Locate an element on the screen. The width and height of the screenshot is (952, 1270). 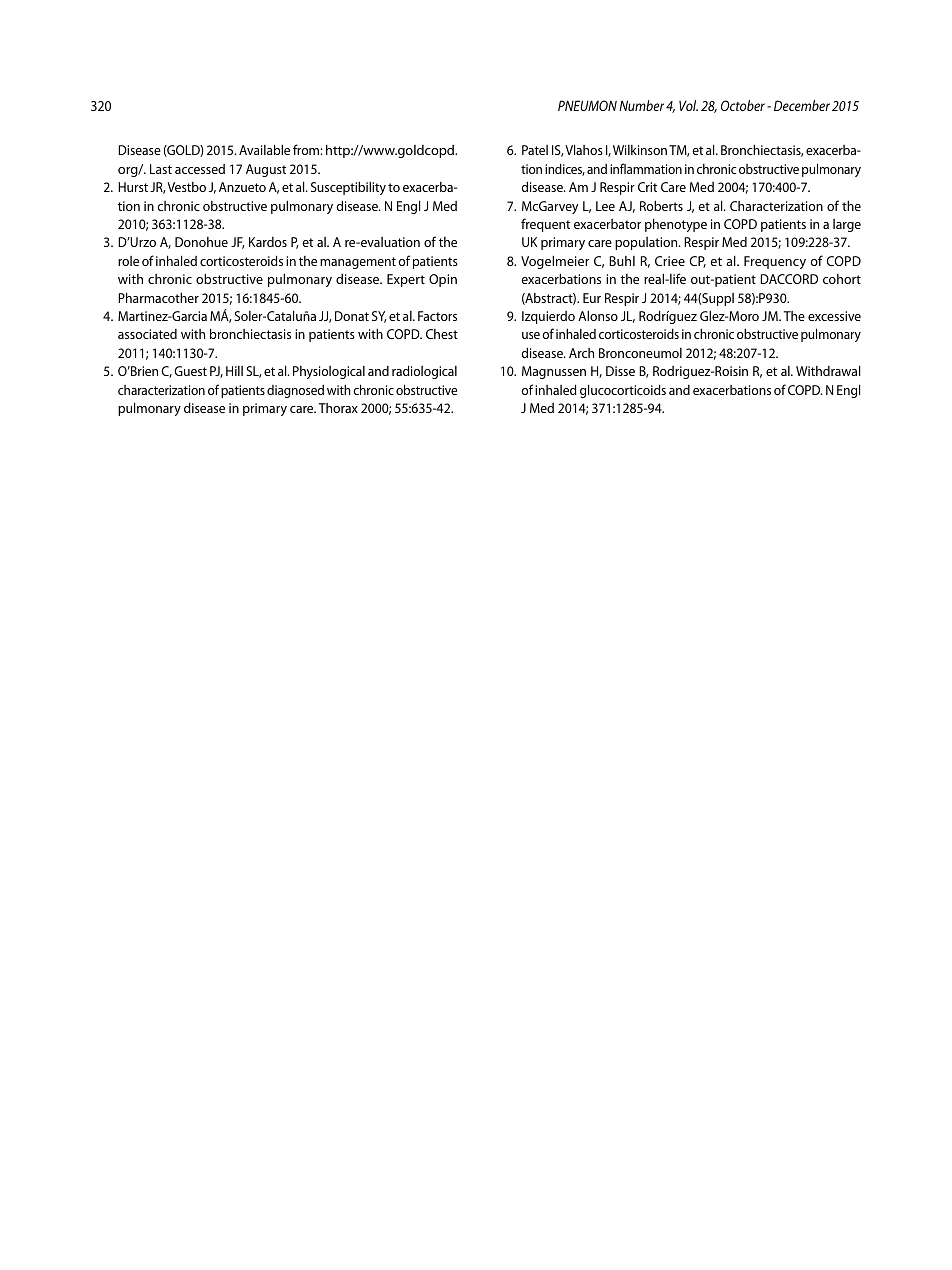
excessive is located at coordinates (834, 316).
